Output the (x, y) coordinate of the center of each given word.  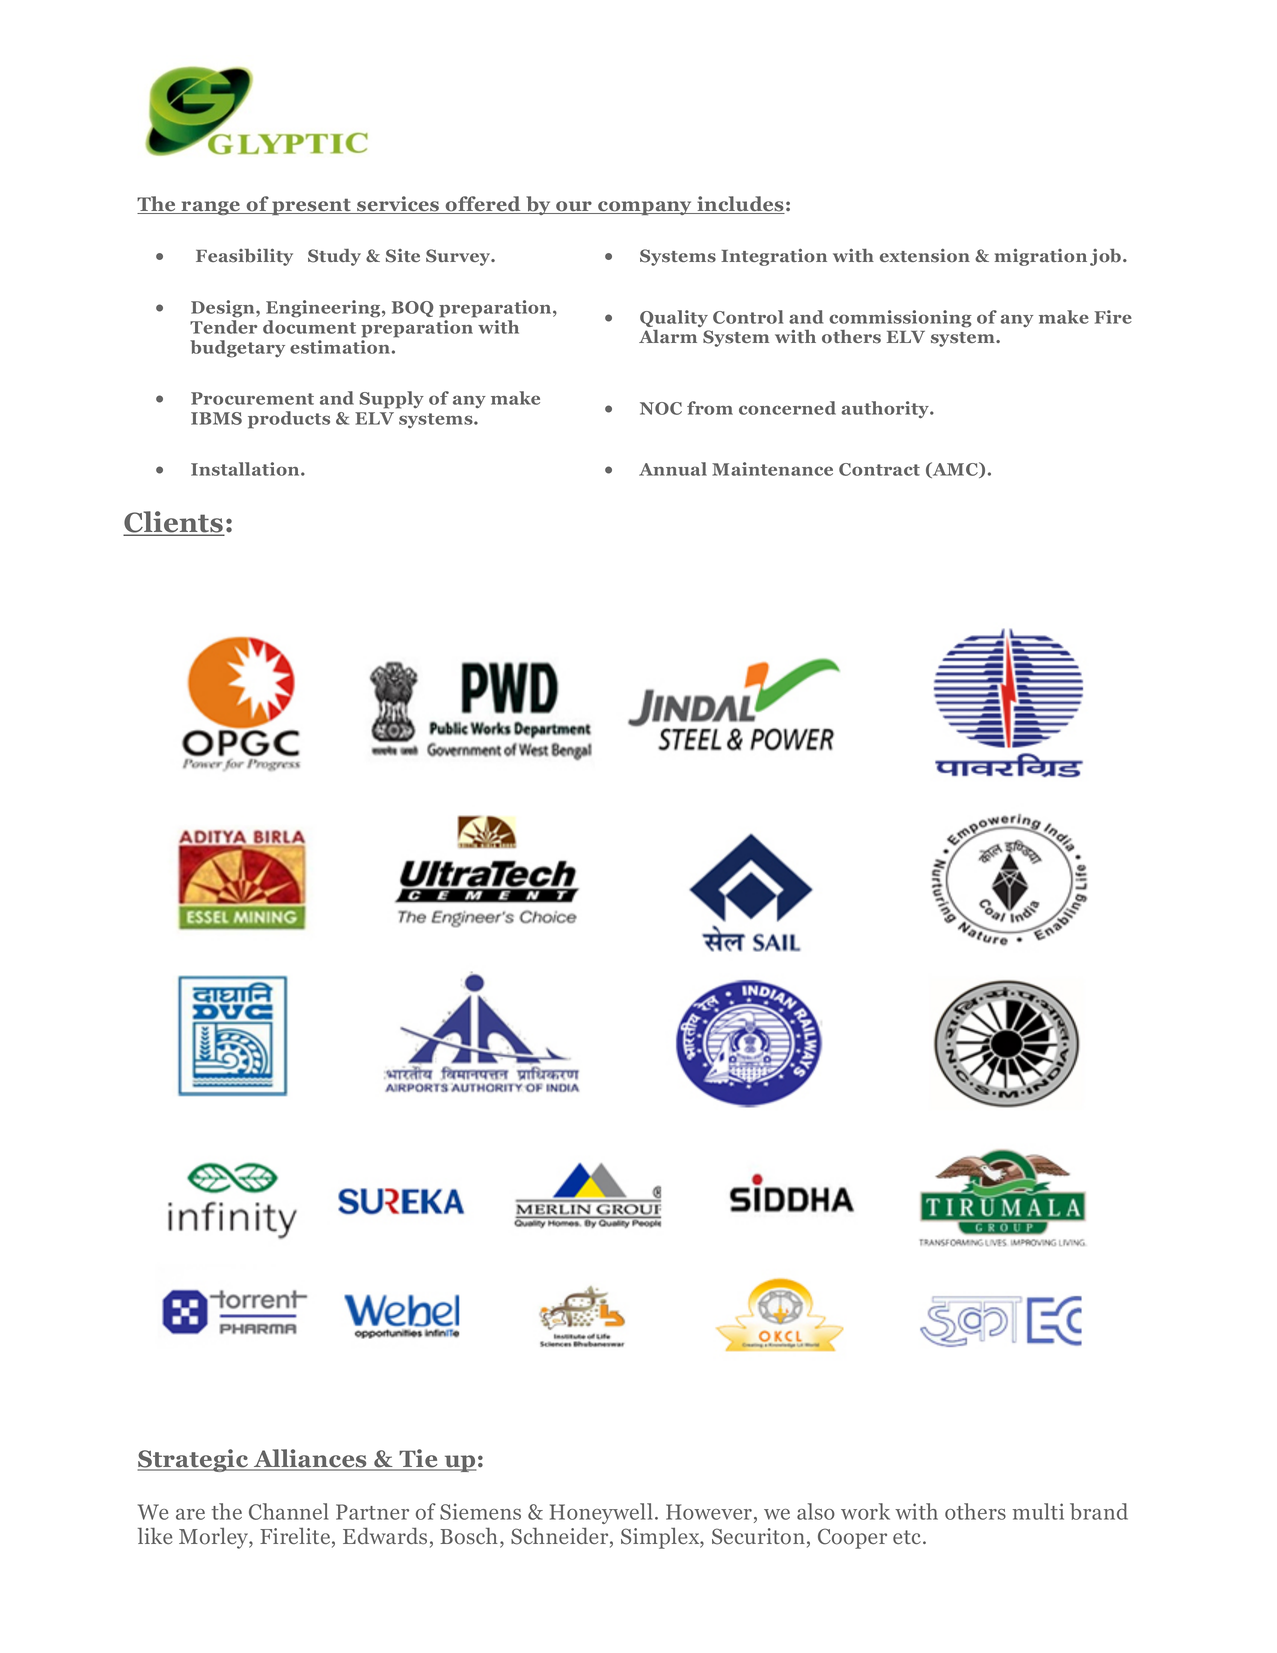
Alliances (310, 1459)
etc (908, 1537)
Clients (174, 523)
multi (1038, 1511)
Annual (673, 469)
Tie (418, 1459)
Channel (289, 1511)
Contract (879, 469)
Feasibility (244, 257)
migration (1041, 257)
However (710, 1513)
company (645, 208)
